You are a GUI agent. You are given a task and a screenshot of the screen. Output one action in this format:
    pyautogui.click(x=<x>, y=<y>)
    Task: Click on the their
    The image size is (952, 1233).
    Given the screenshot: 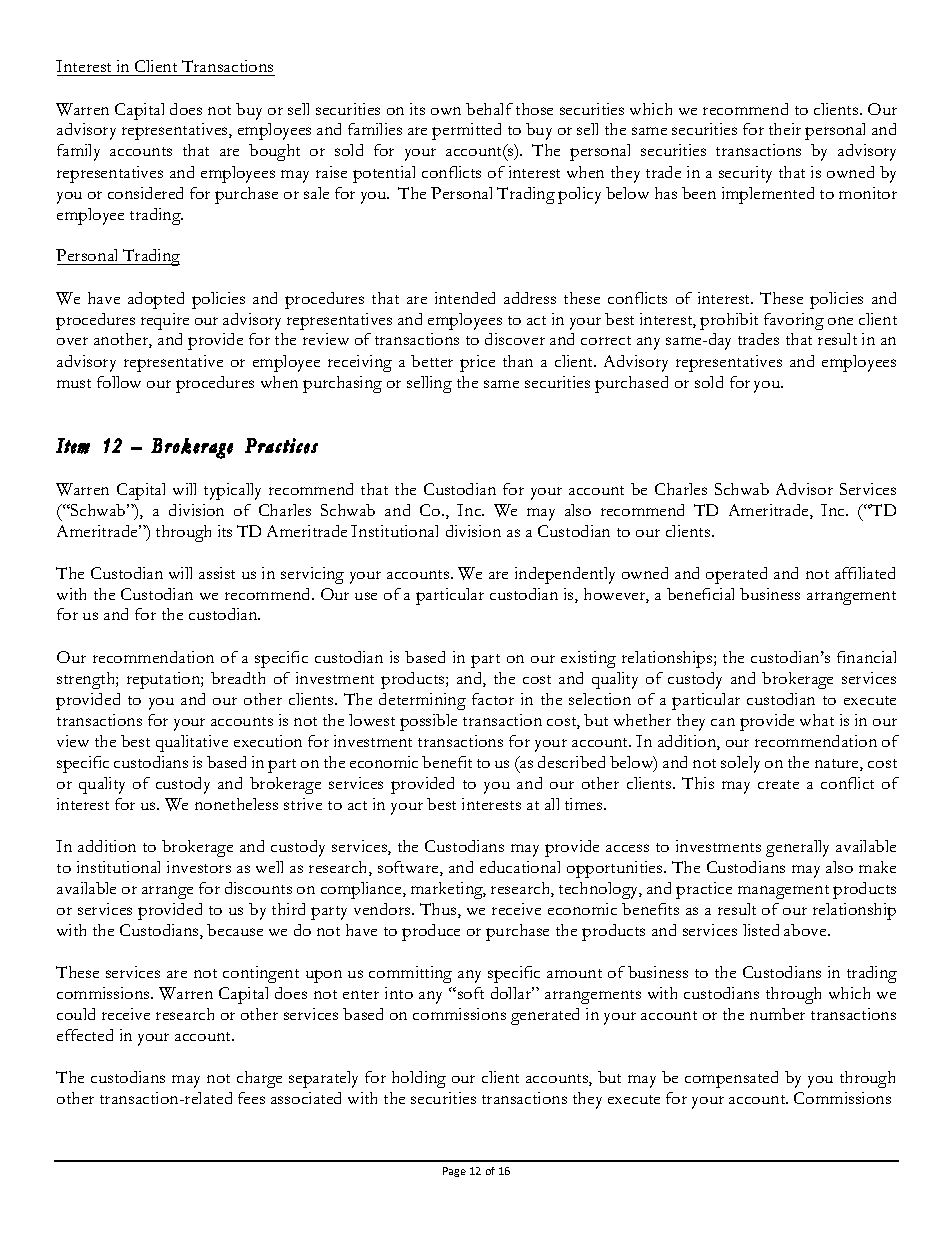 What is the action you would take?
    pyautogui.click(x=785, y=129)
